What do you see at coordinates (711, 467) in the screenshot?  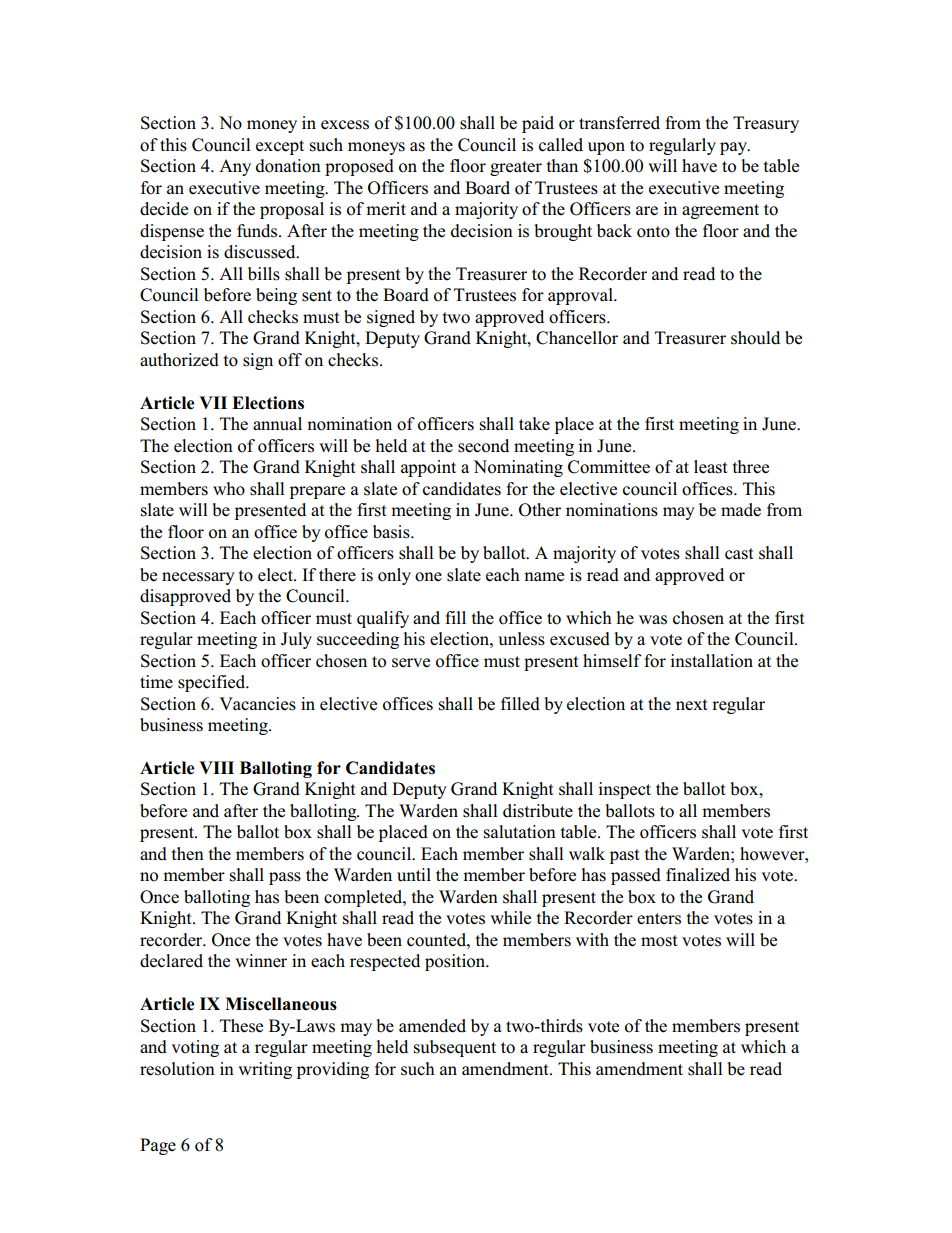 I see `least` at bounding box center [711, 467].
